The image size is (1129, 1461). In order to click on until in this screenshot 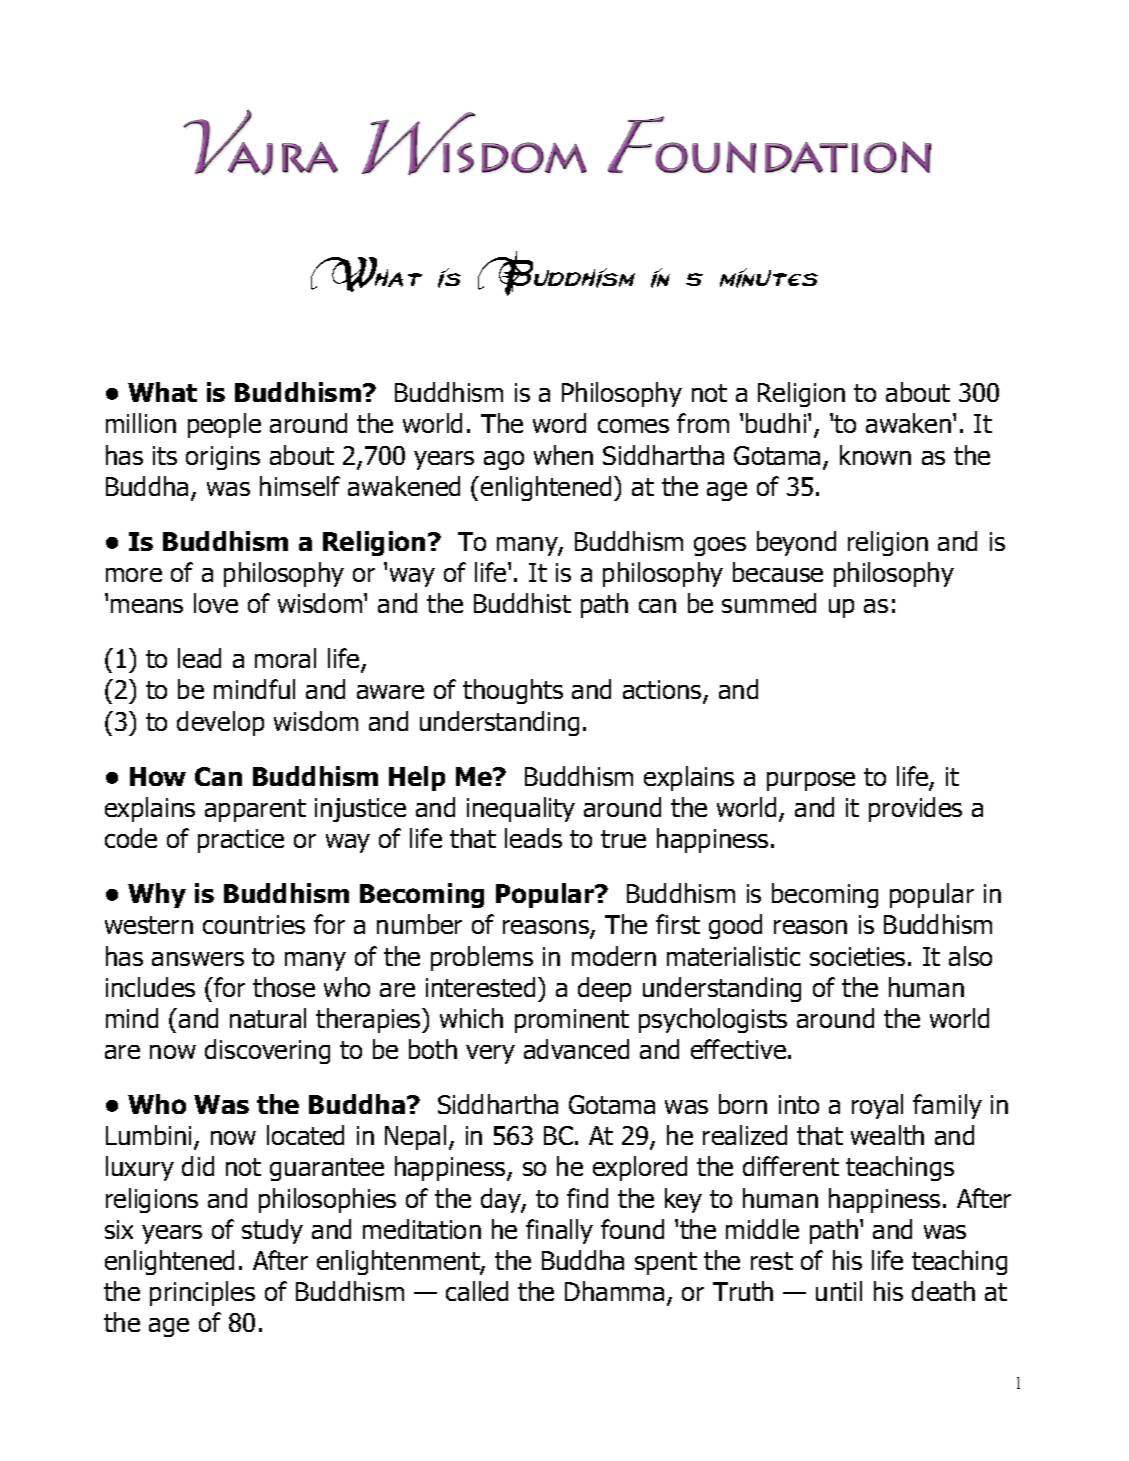, I will do `click(839, 1291)`.
